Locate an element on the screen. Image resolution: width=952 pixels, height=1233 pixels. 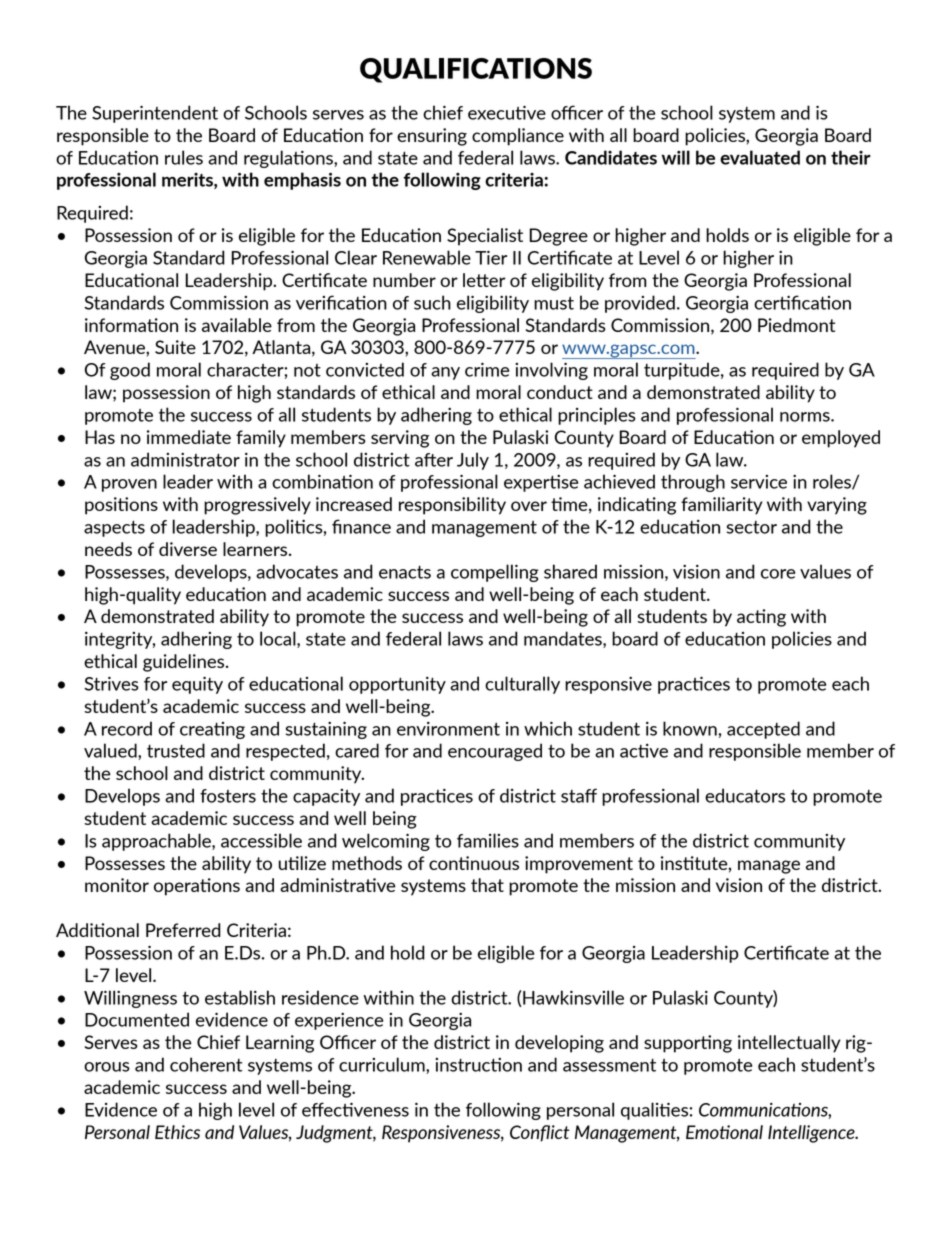
diverse is located at coordinates (188, 549).
